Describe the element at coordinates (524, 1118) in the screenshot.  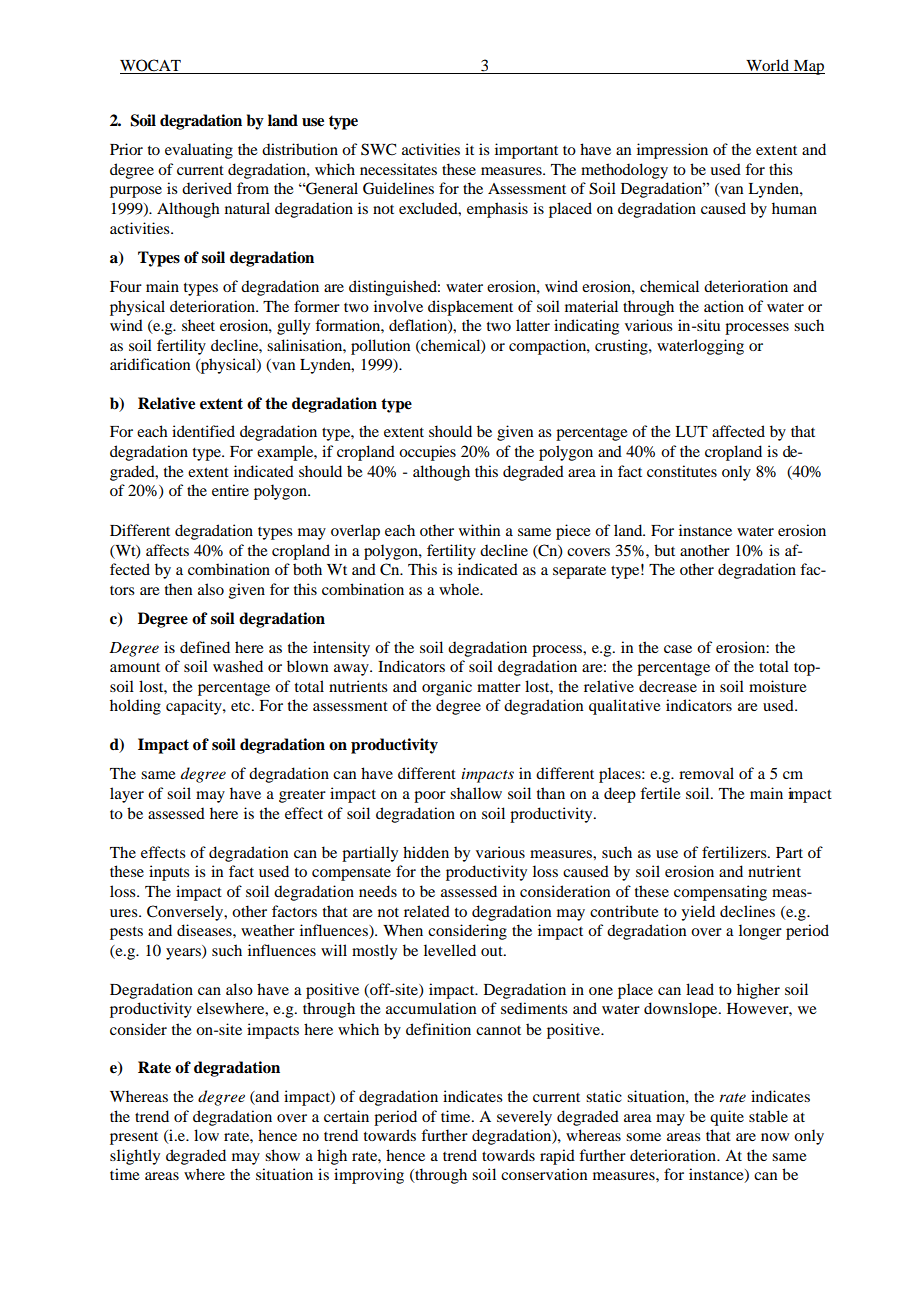
I see `severely` at that location.
